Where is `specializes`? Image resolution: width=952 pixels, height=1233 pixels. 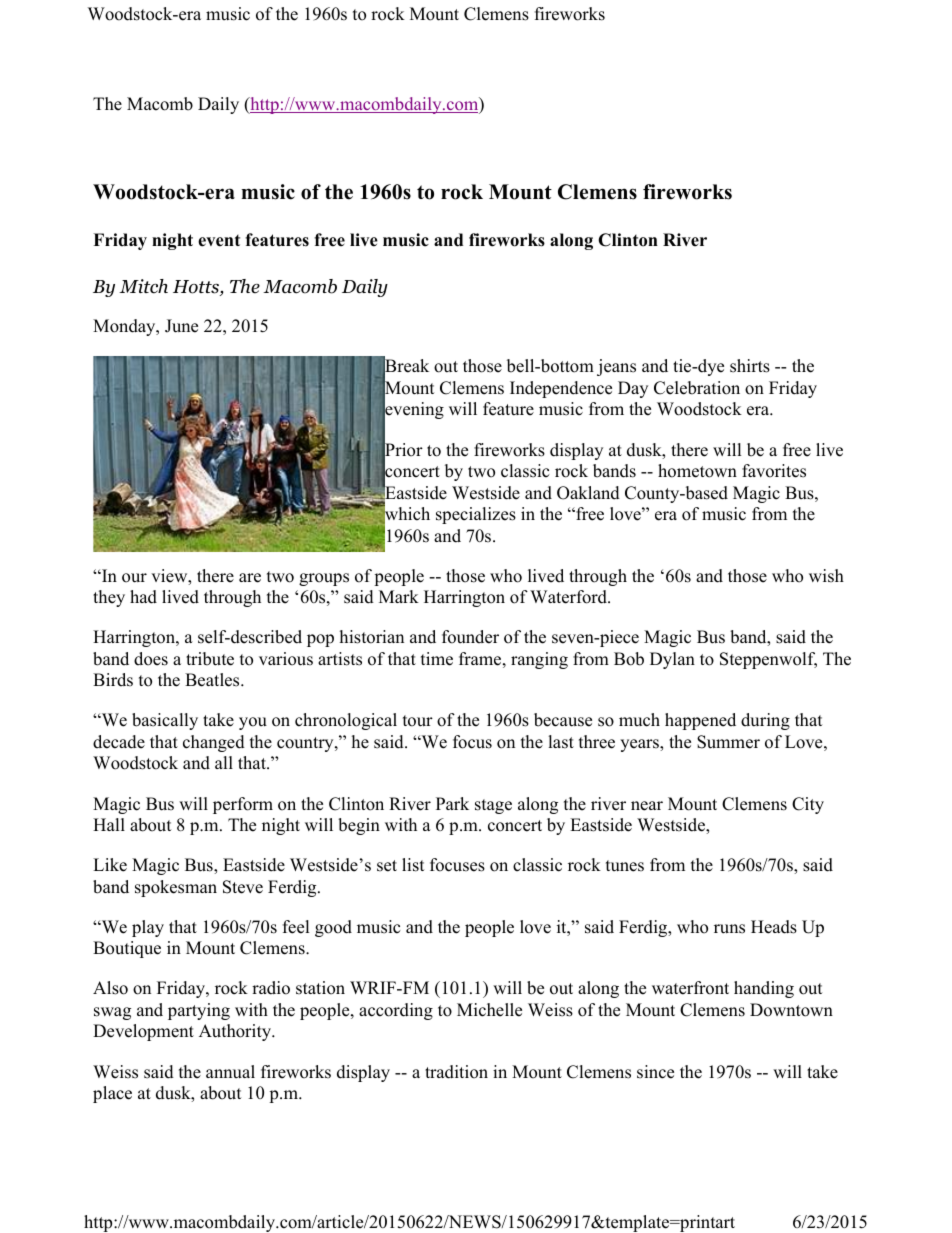
specializes is located at coordinates (476, 515).
